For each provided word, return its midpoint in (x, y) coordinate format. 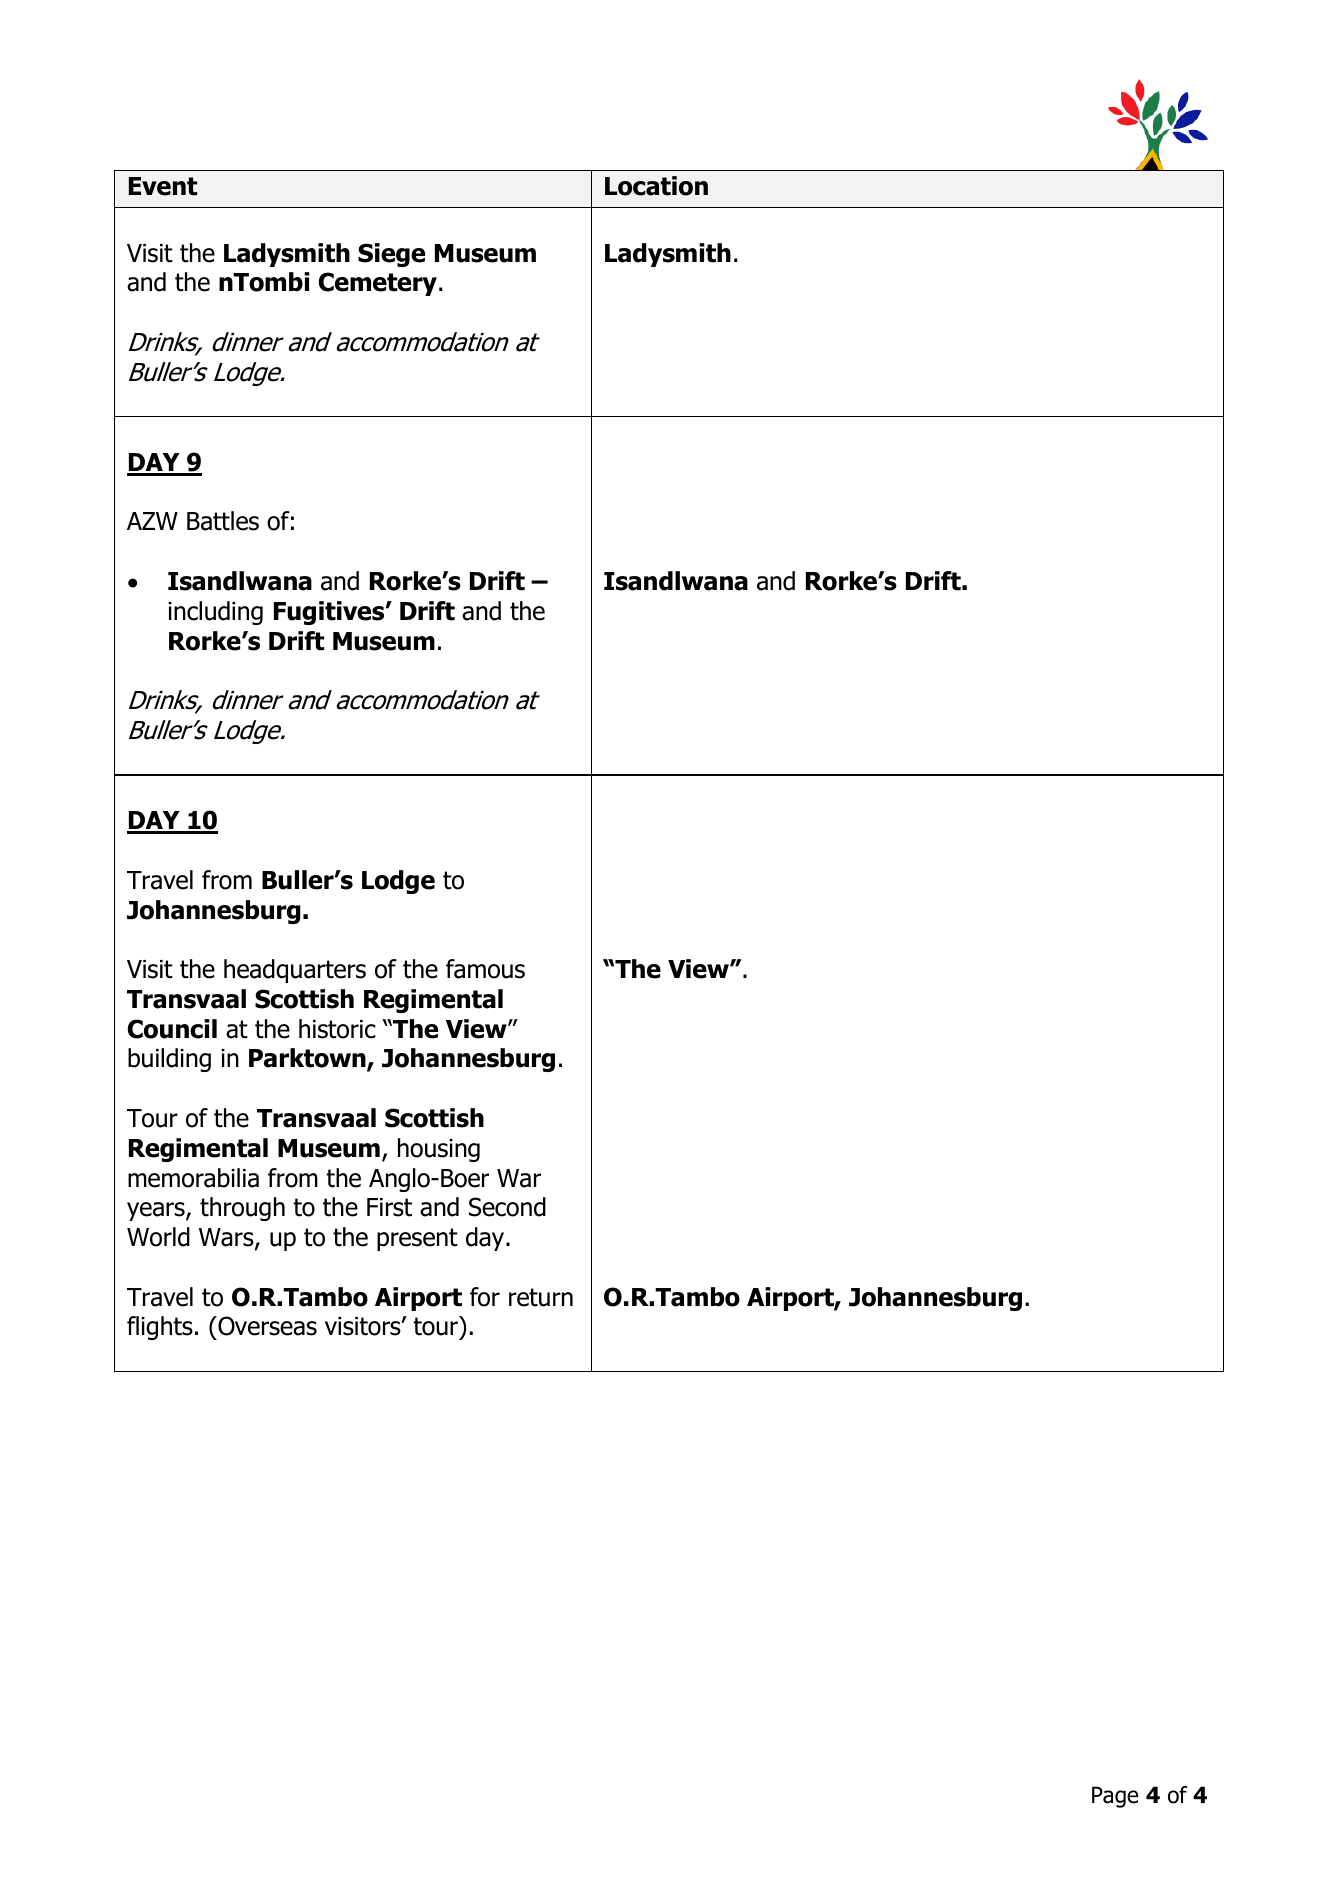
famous (485, 969)
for (485, 1297)
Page (1115, 1797)
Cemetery (378, 284)
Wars (227, 1238)
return (541, 1297)
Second (507, 1207)
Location (656, 186)
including (215, 613)
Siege (391, 255)
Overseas (266, 1326)
